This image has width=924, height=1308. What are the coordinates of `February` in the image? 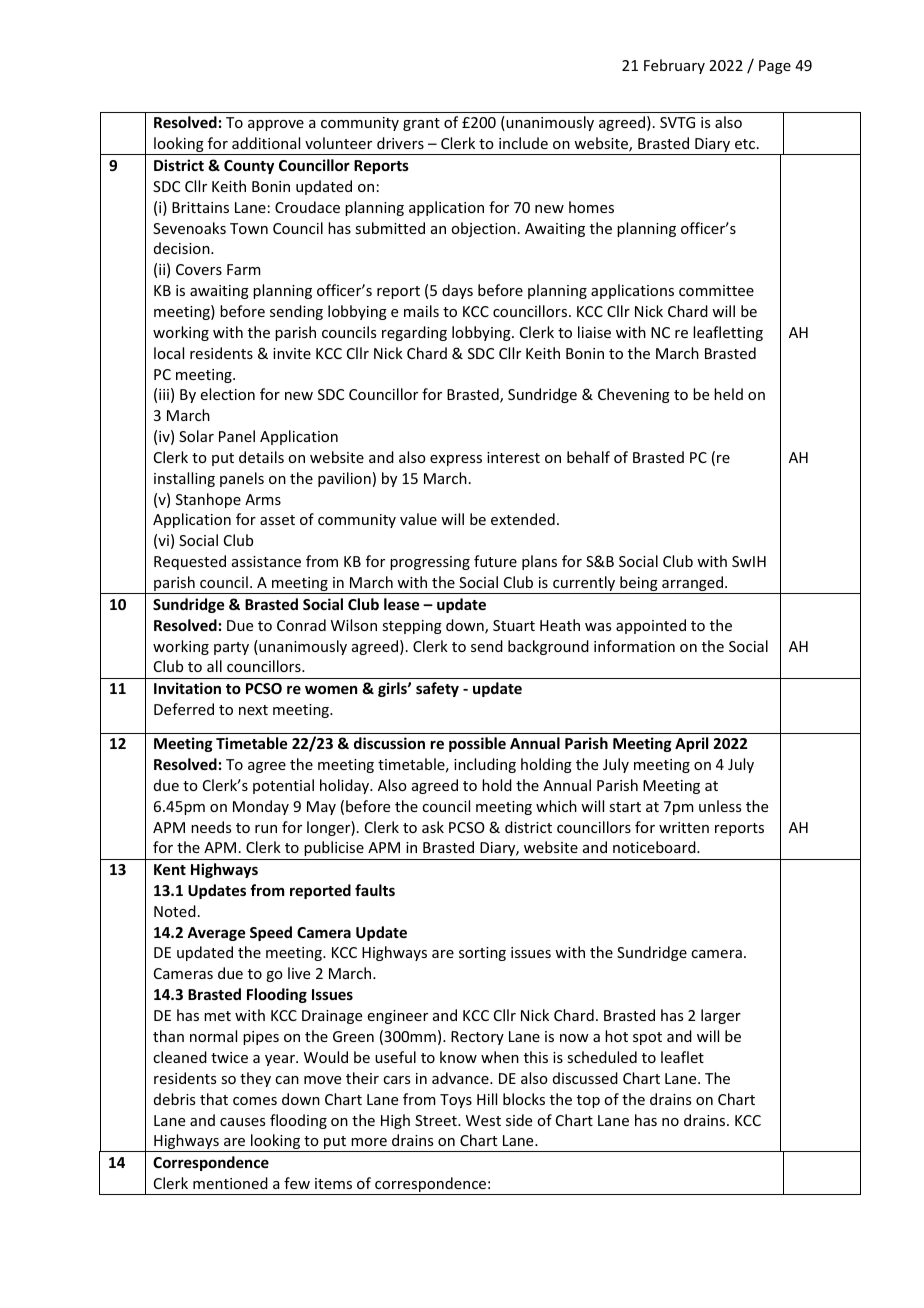 It's located at (674, 66).
